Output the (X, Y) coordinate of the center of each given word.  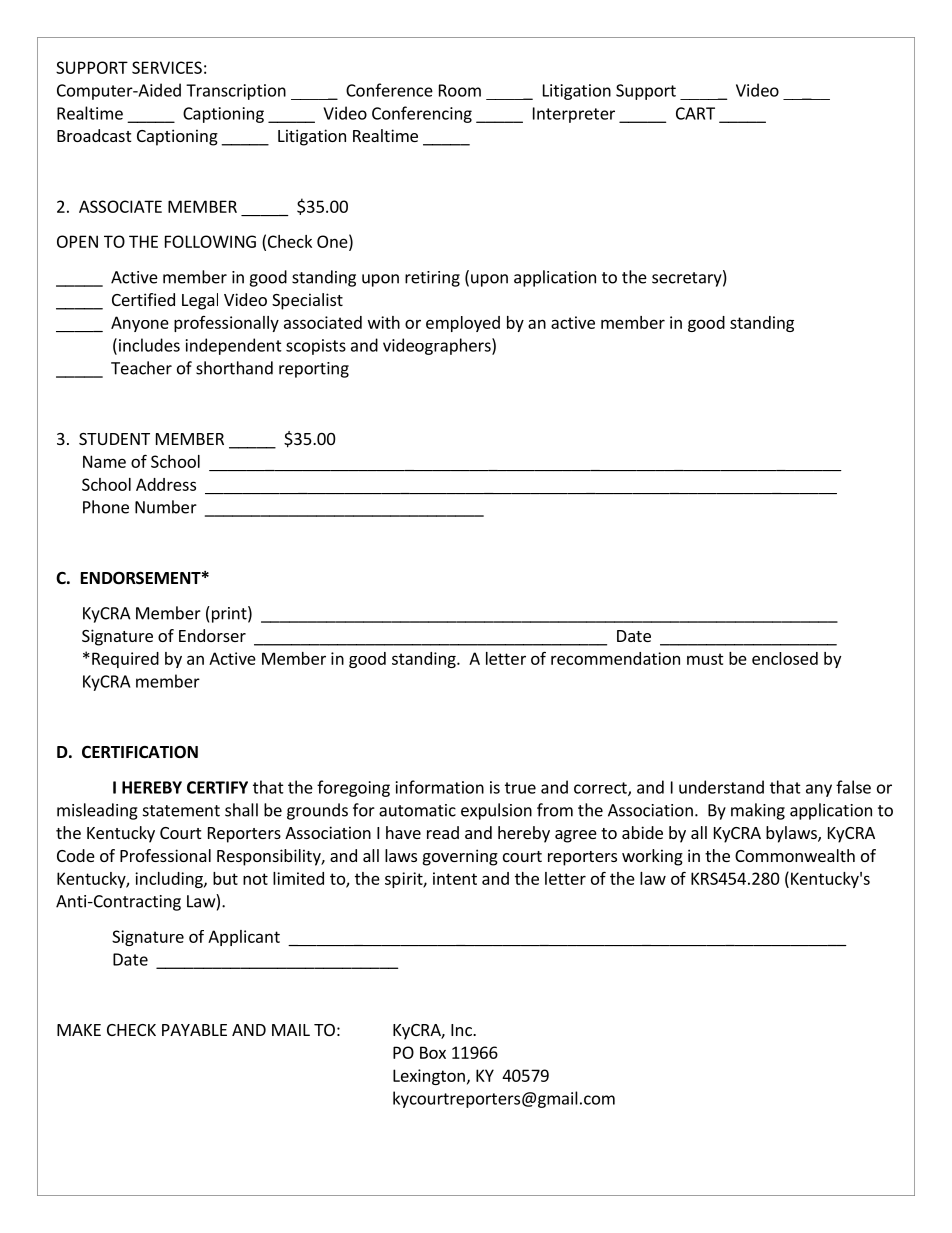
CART (695, 113)
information (440, 787)
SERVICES (167, 67)
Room (460, 90)
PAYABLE (194, 1030)
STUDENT (114, 439)
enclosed (785, 658)
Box (433, 1052)
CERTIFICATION (140, 751)
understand (721, 787)
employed (463, 324)
